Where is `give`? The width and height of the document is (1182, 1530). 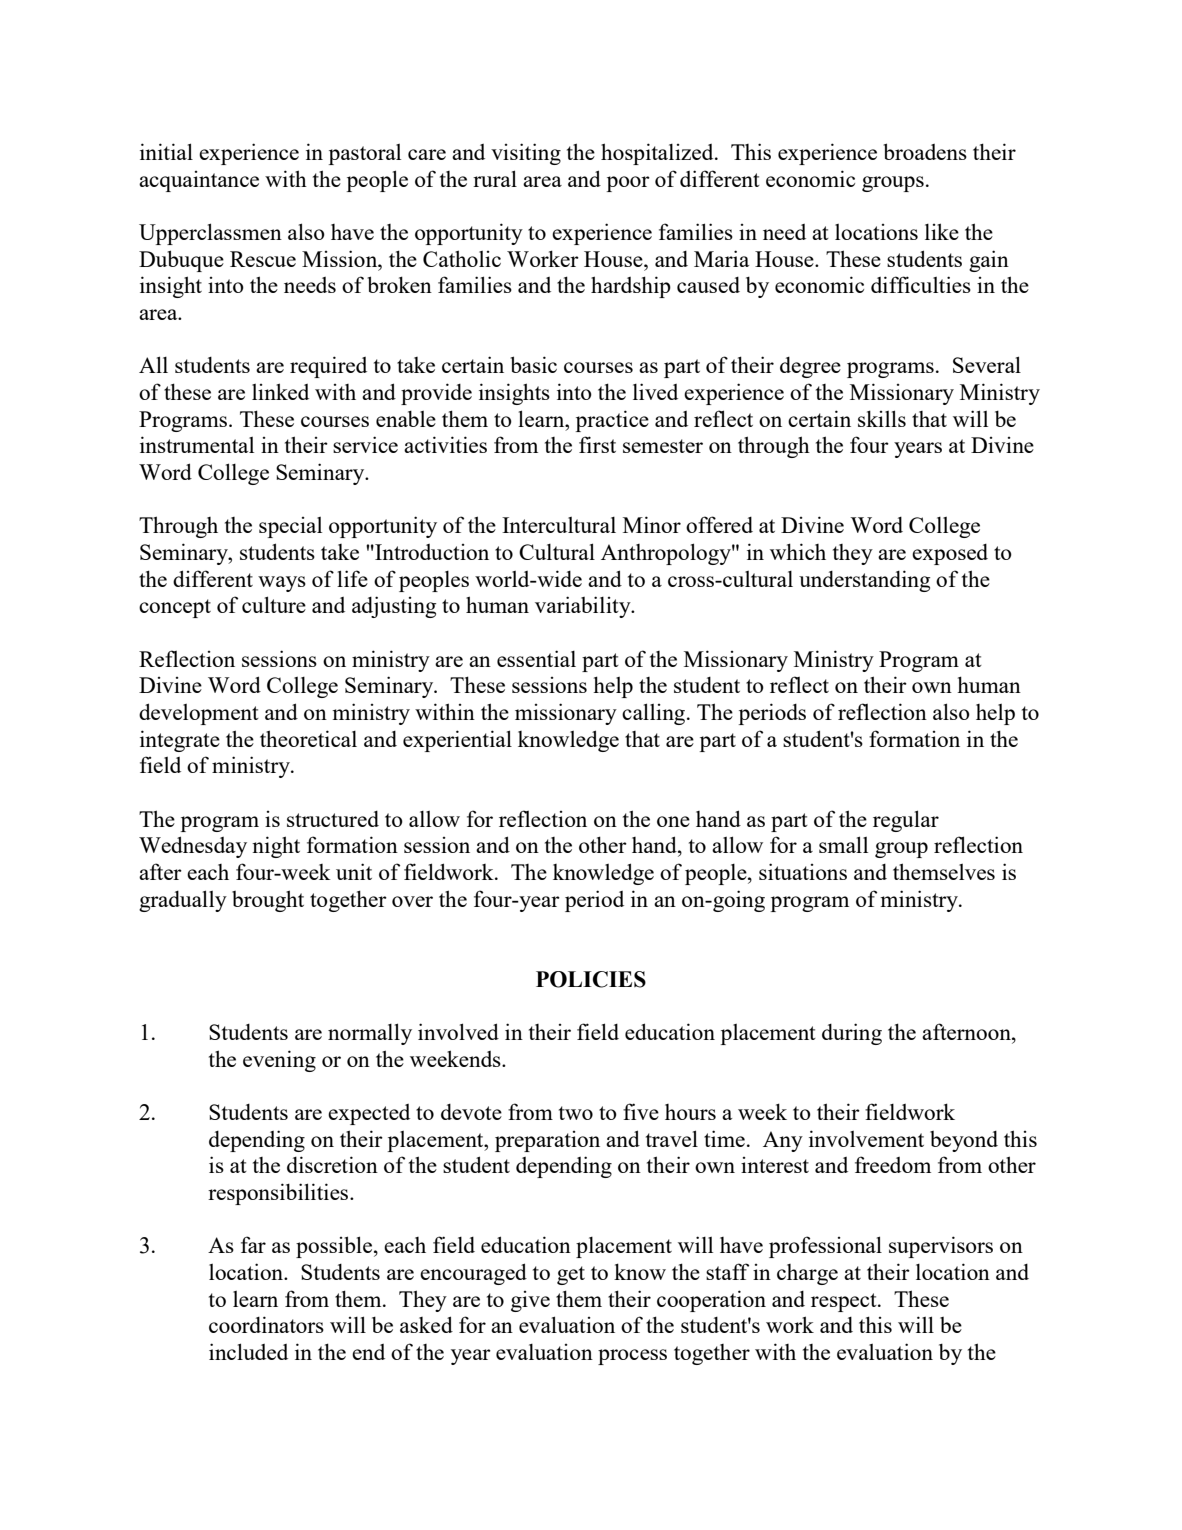 give is located at coordinates (530, 1301).
